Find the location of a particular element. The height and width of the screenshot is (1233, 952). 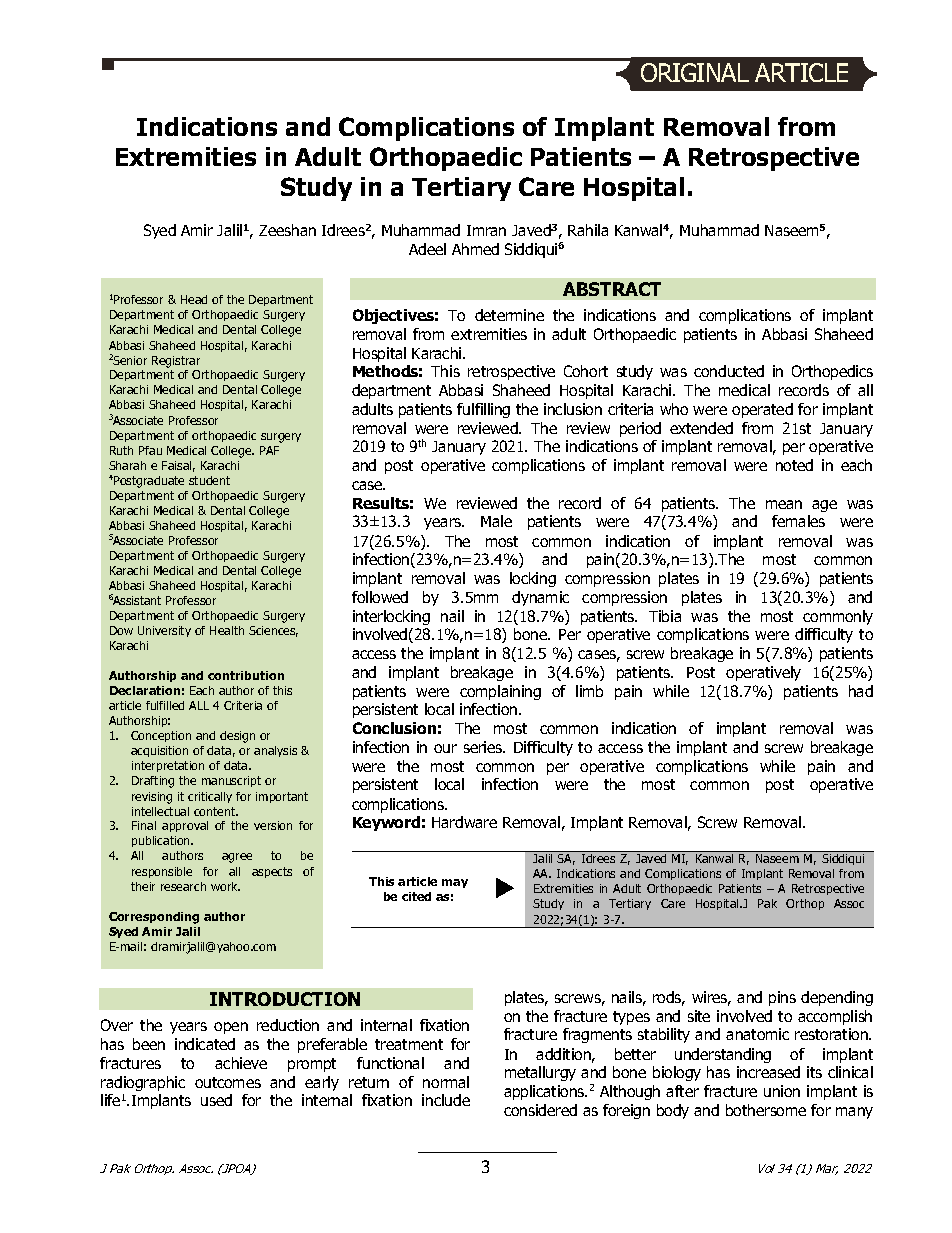

ORIGINAL is located at coordinates (695, 72).
